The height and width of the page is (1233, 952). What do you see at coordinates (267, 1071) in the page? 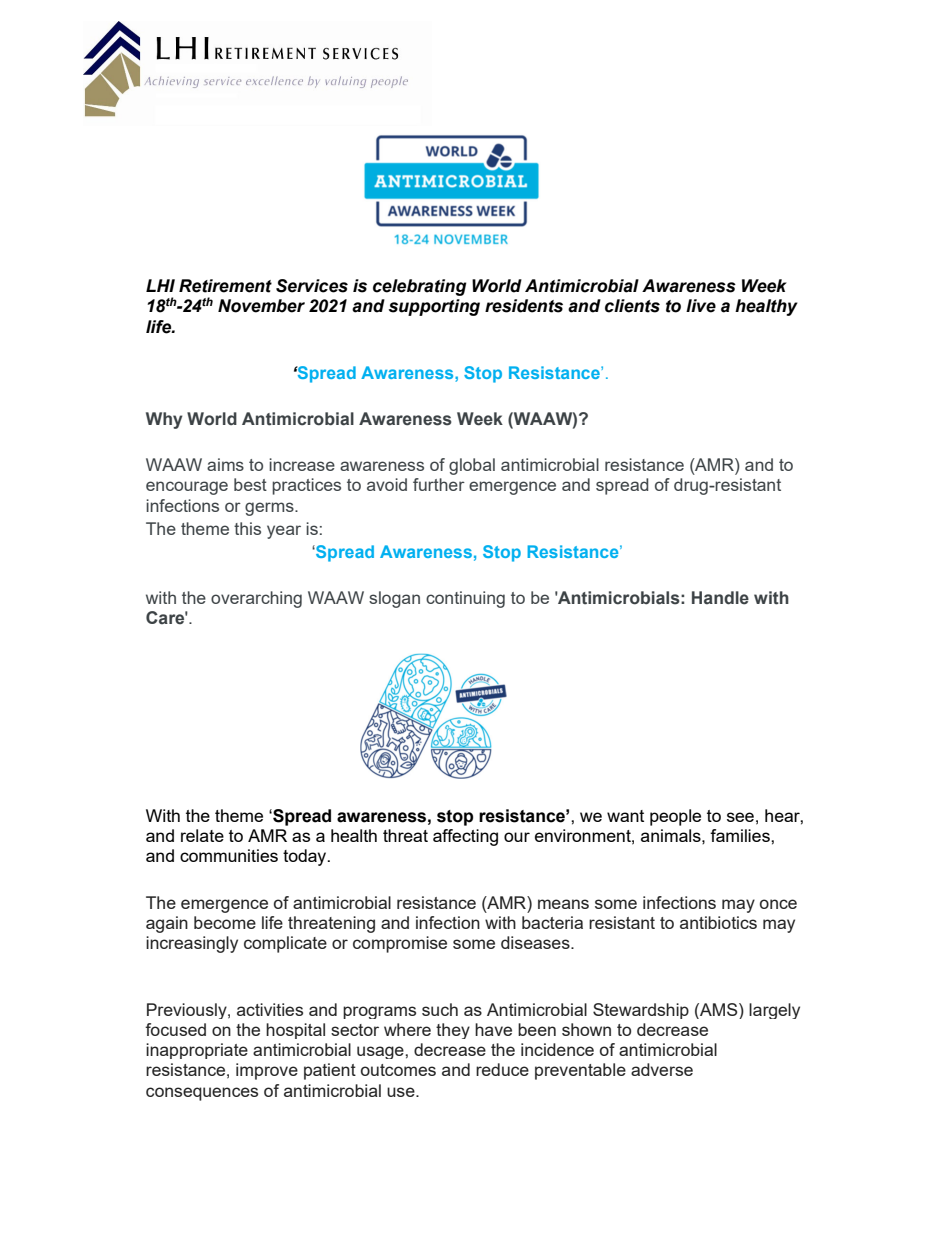
I see `improve` at bounding box center [267, 1071].
